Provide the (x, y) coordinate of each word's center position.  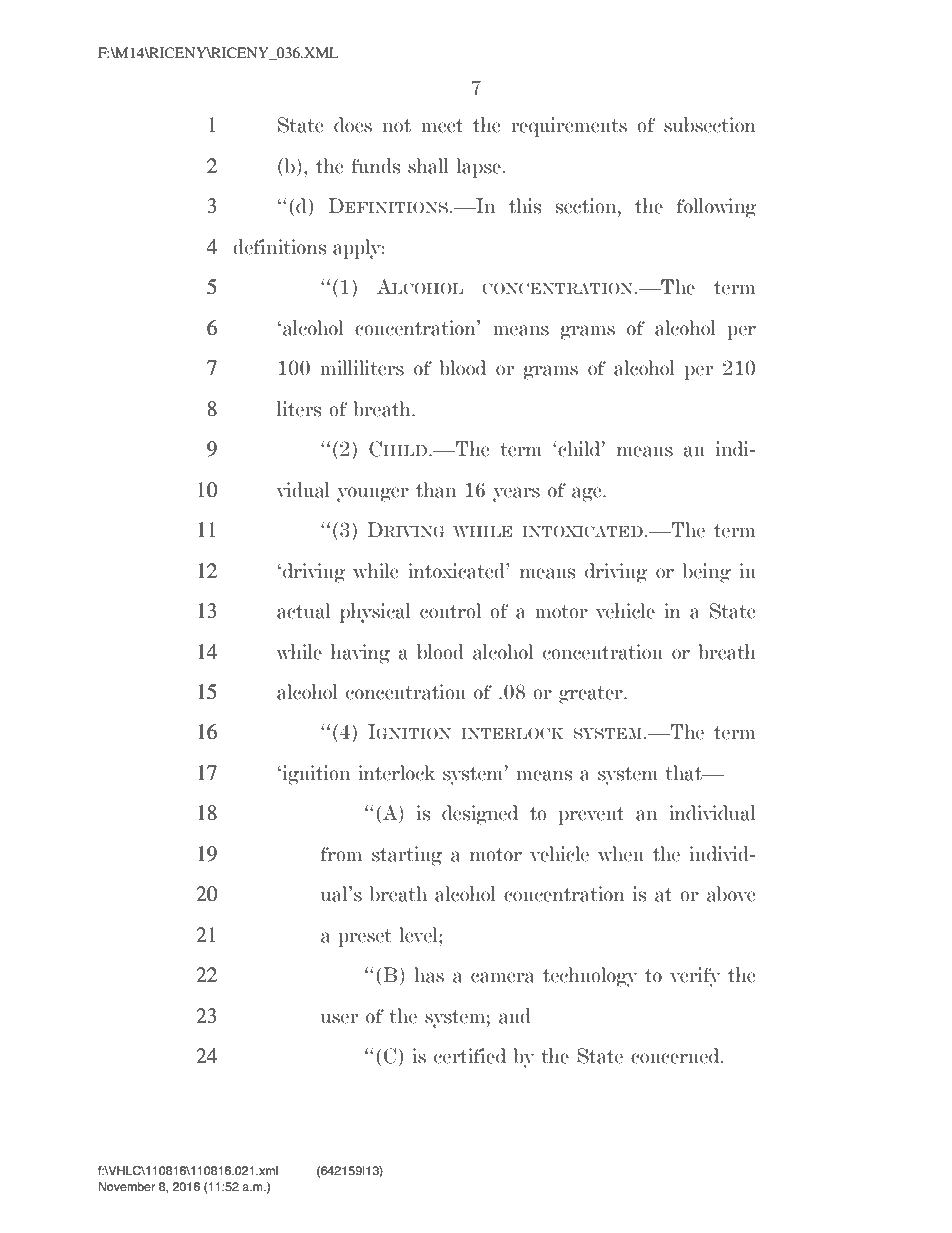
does (353, 125)
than (436, 490)
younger (373, 494)
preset (365, 938)
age (588, 494)
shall (428, 166)
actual (303, 611)
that (684, 773)
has (429, 975)
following (717, 208)
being (707, 573)
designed (480, 815)
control (450, 611)
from (341, 854)
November (127, 1186)
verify (695, 977)
